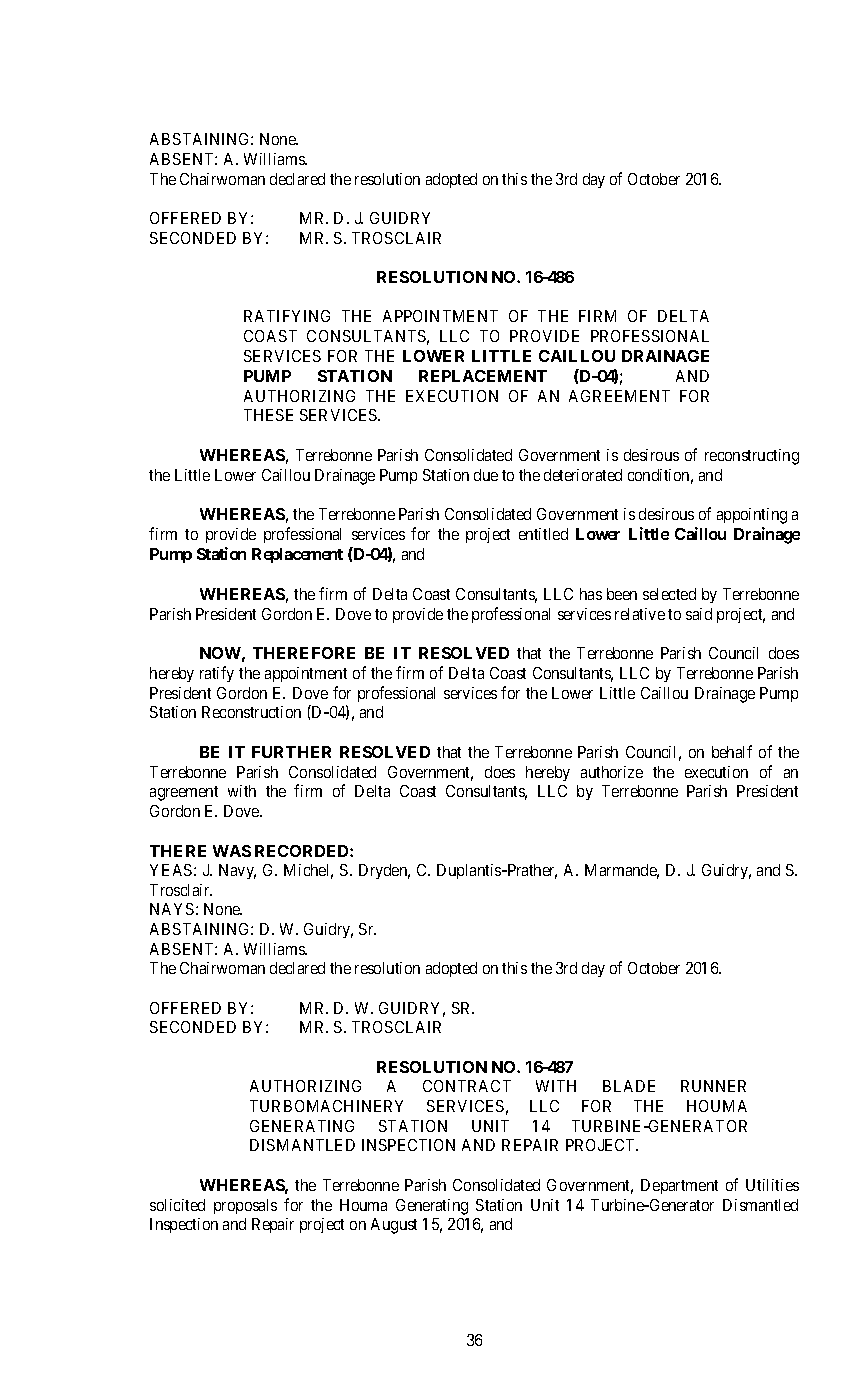  I want to click on proposals, so click(245, 1206).
